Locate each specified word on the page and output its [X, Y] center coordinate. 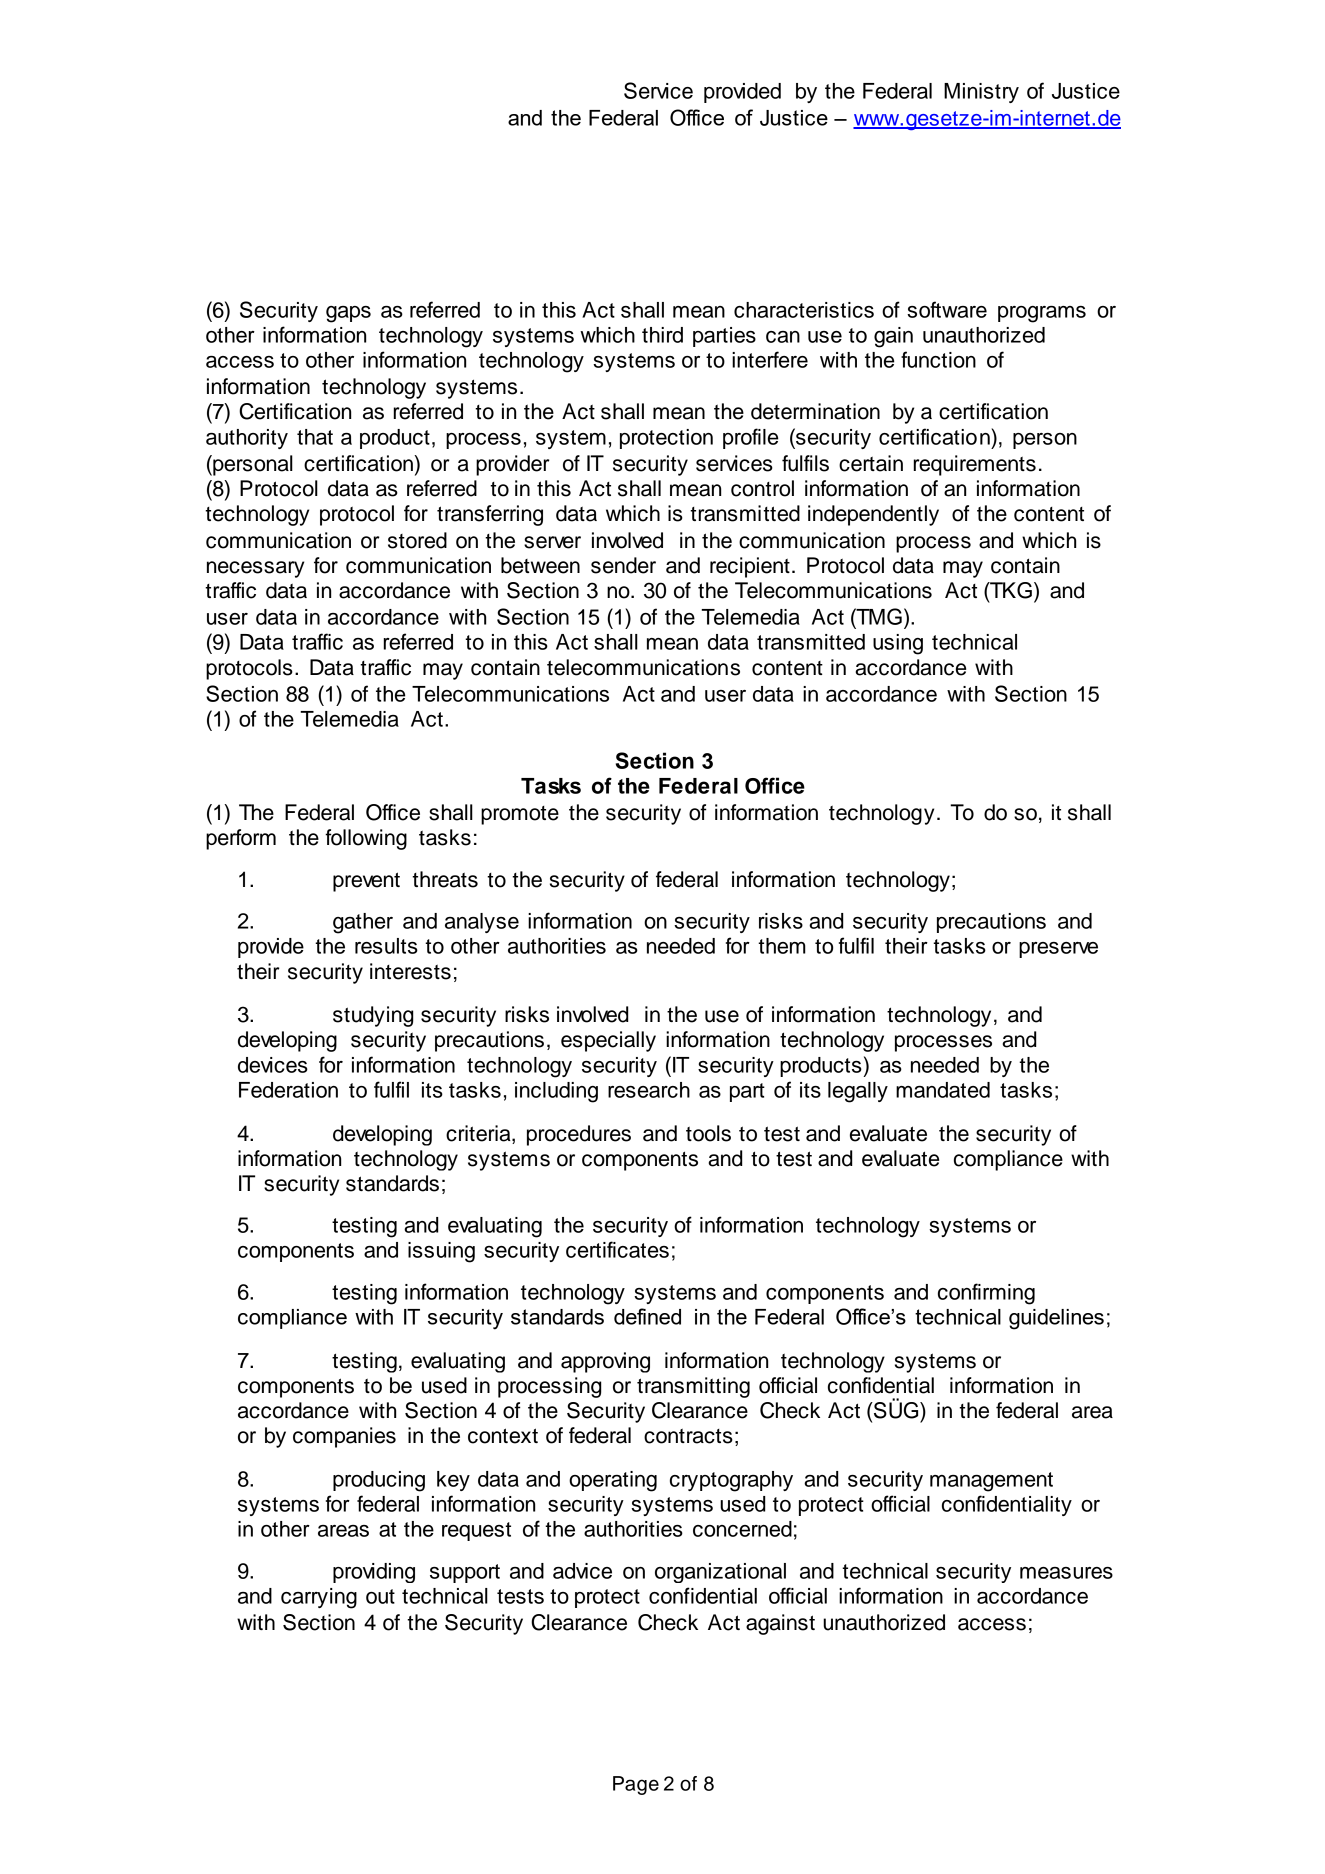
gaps [348, 314]
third [662, 335]
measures [1066, 1573]
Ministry [981, 93]
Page [636, 1785]
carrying [319, 1598]
